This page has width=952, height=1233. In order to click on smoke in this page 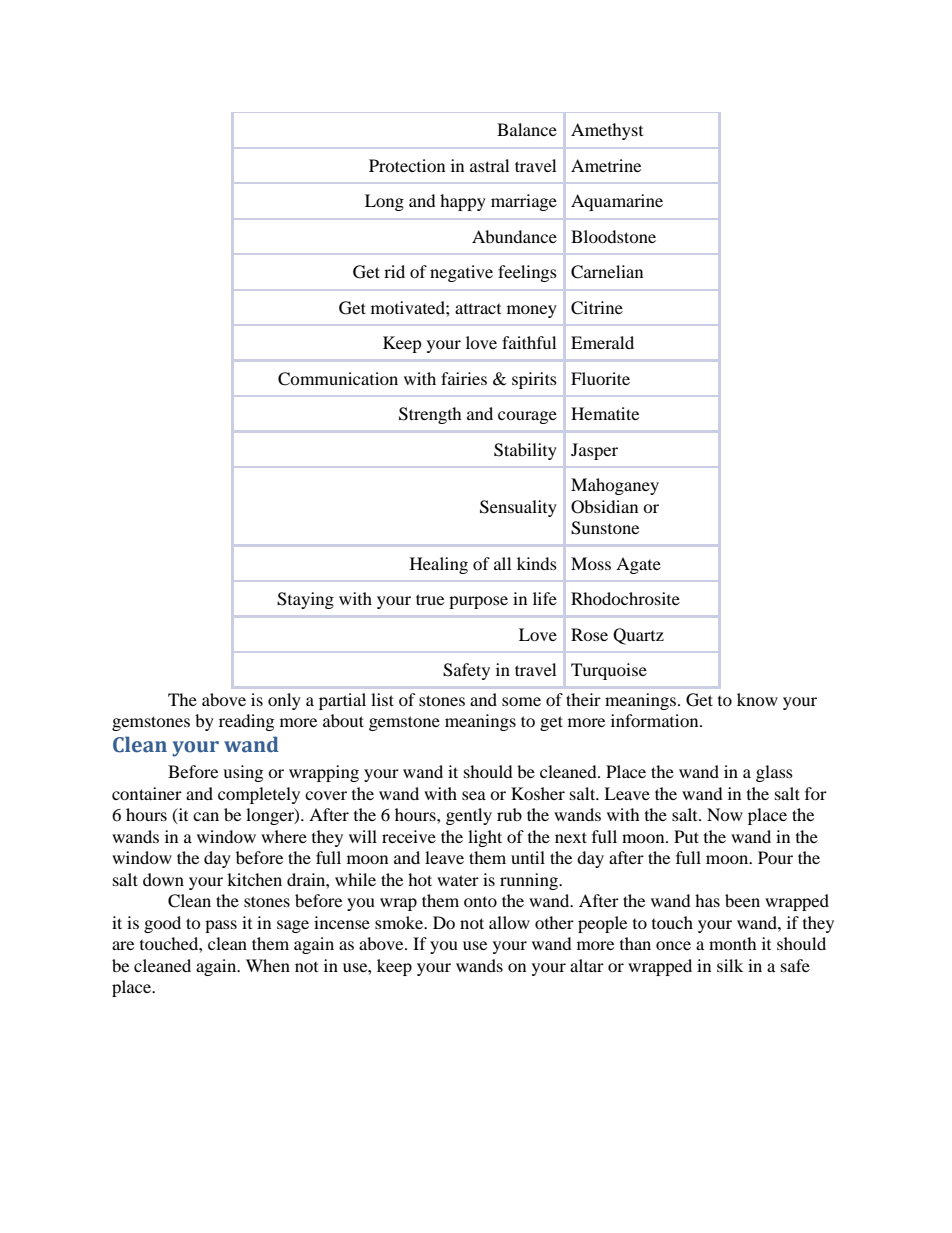, I will do `click(400, 922)`.
